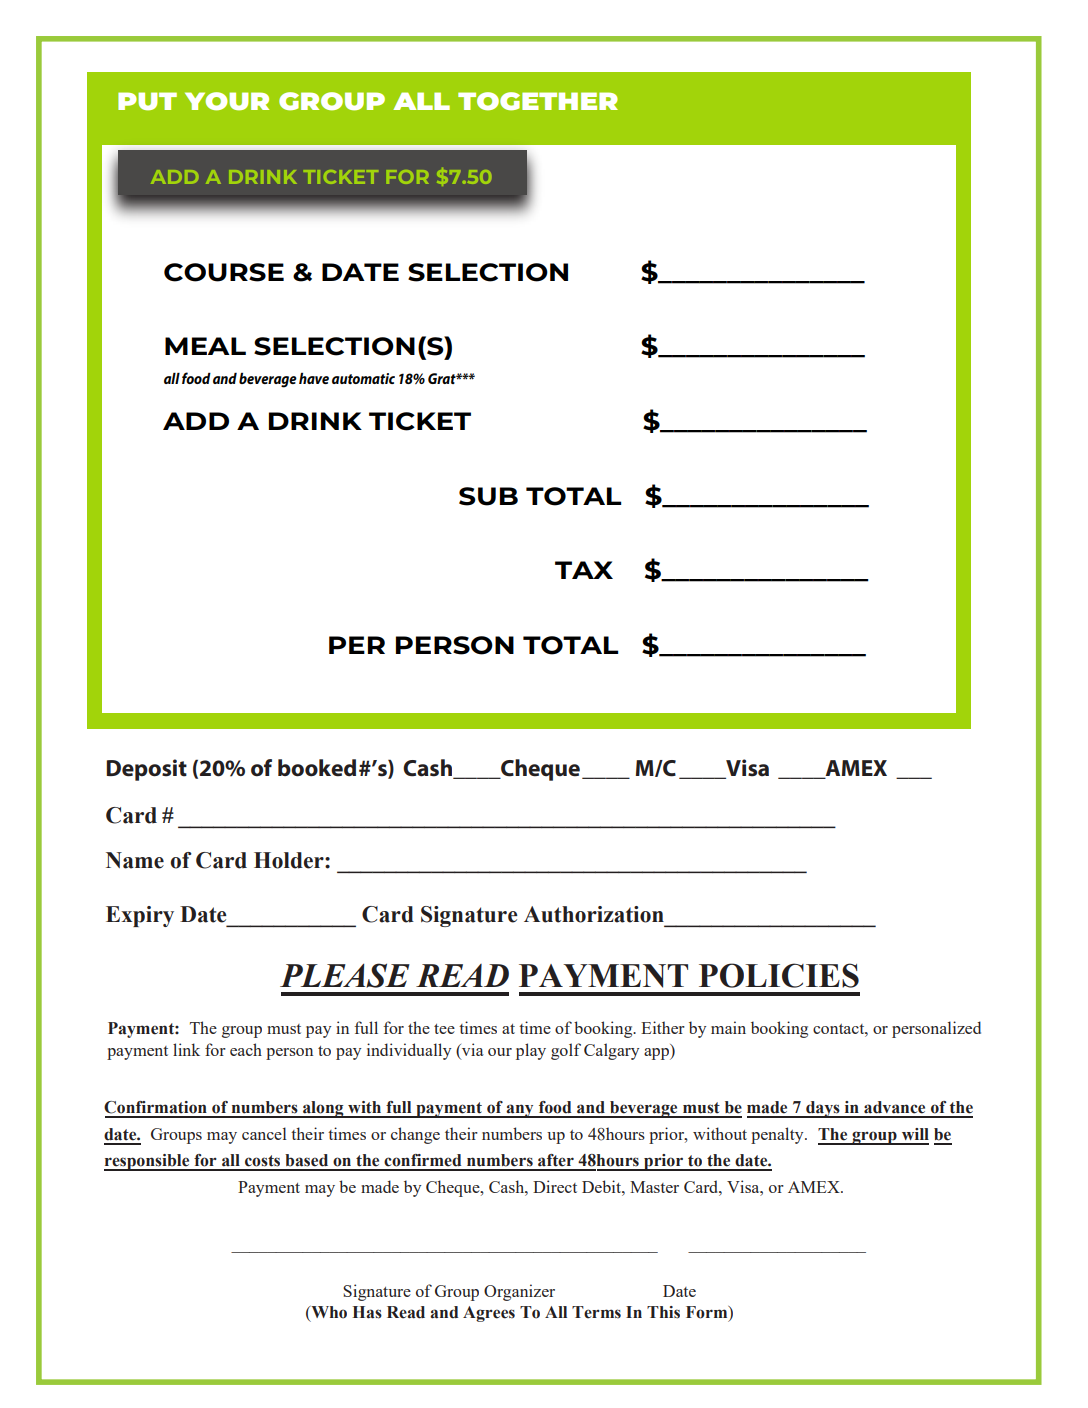  What do you see at coordinates (367, 1312) in the image?
I see `Has` at bounding box center [367, 1312].
